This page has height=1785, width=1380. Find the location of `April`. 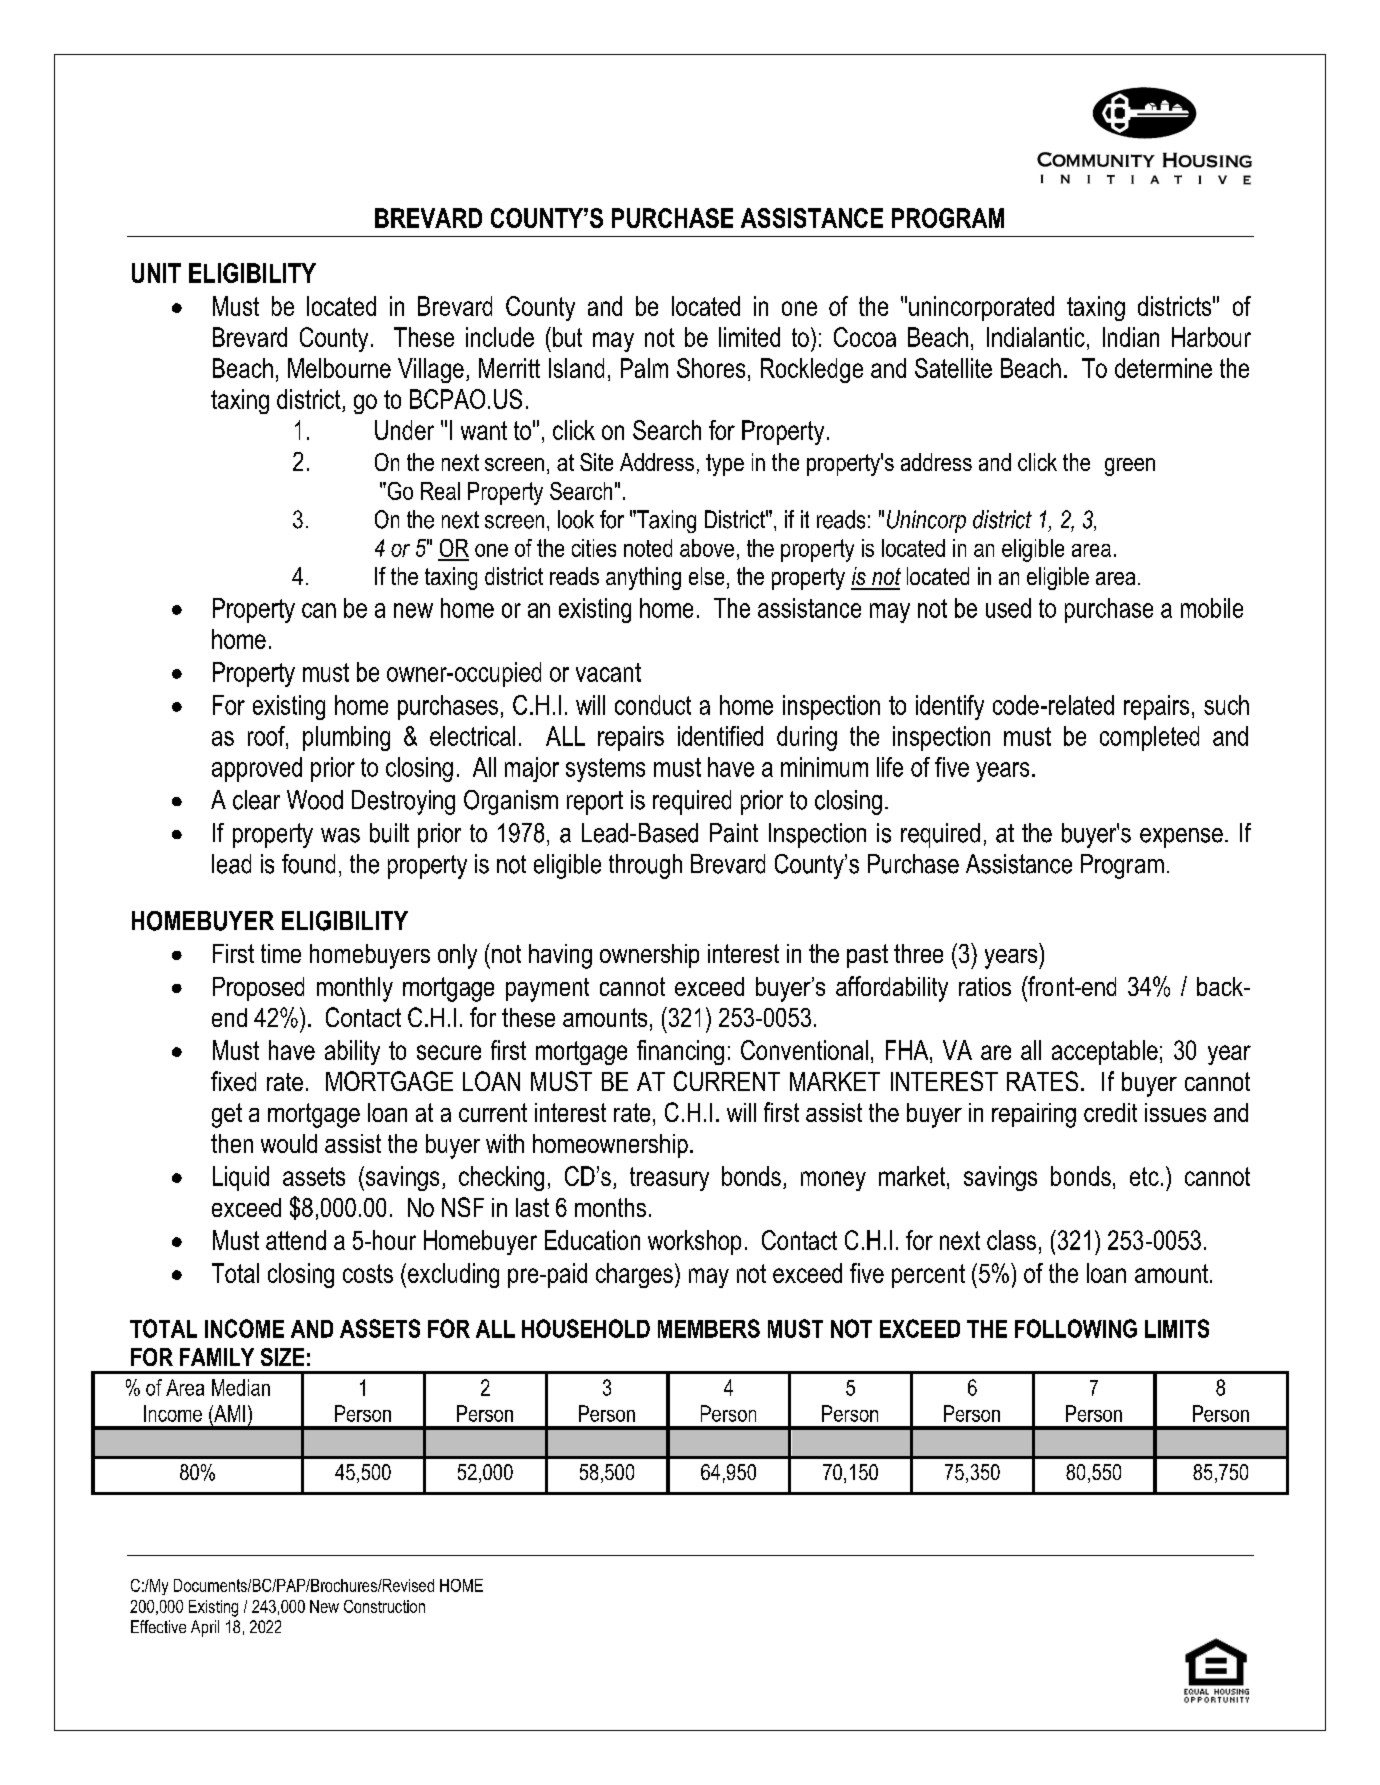

April is located at coordinates (205, 1628).
